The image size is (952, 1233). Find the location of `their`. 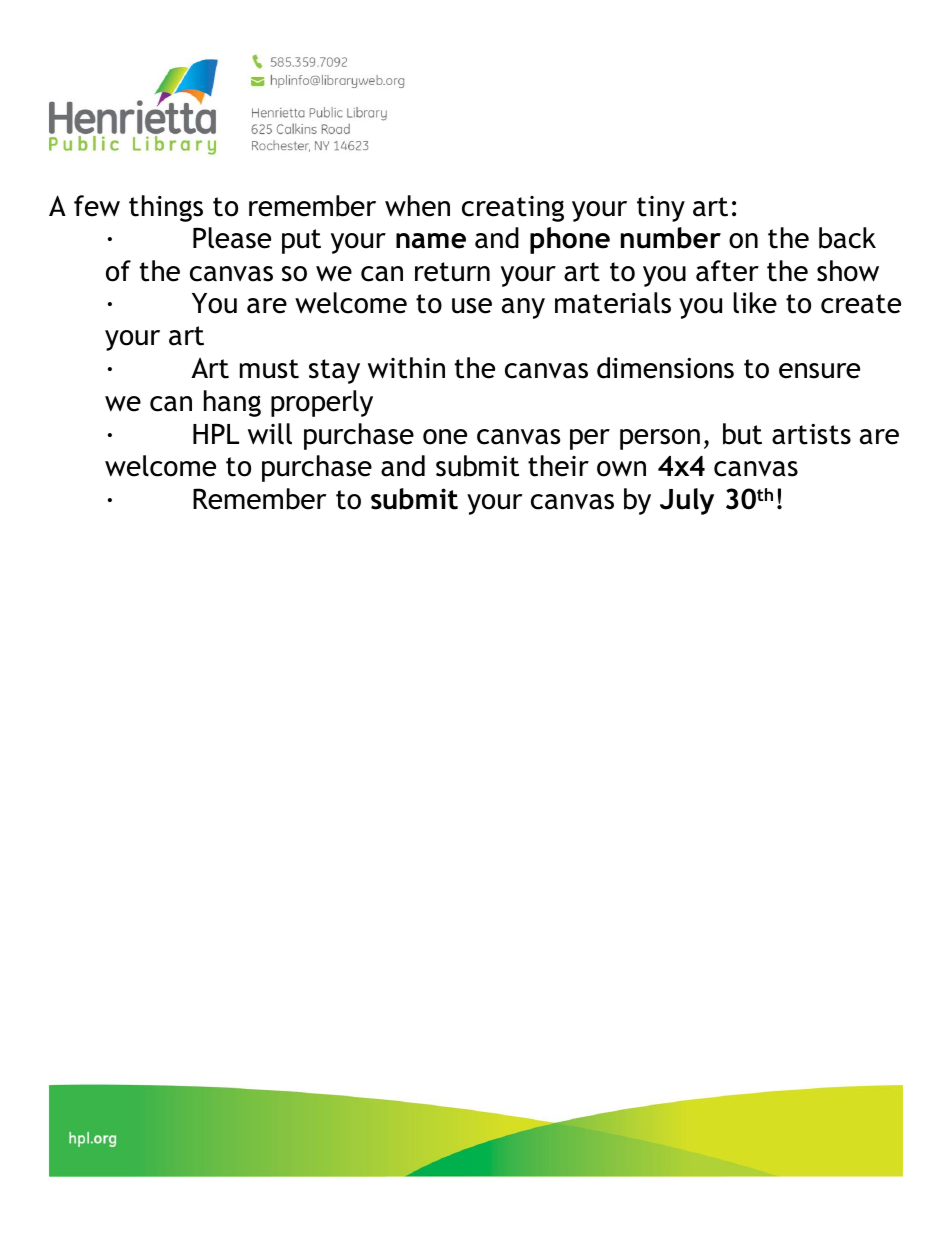

their is located at coordinates (558, 466).
